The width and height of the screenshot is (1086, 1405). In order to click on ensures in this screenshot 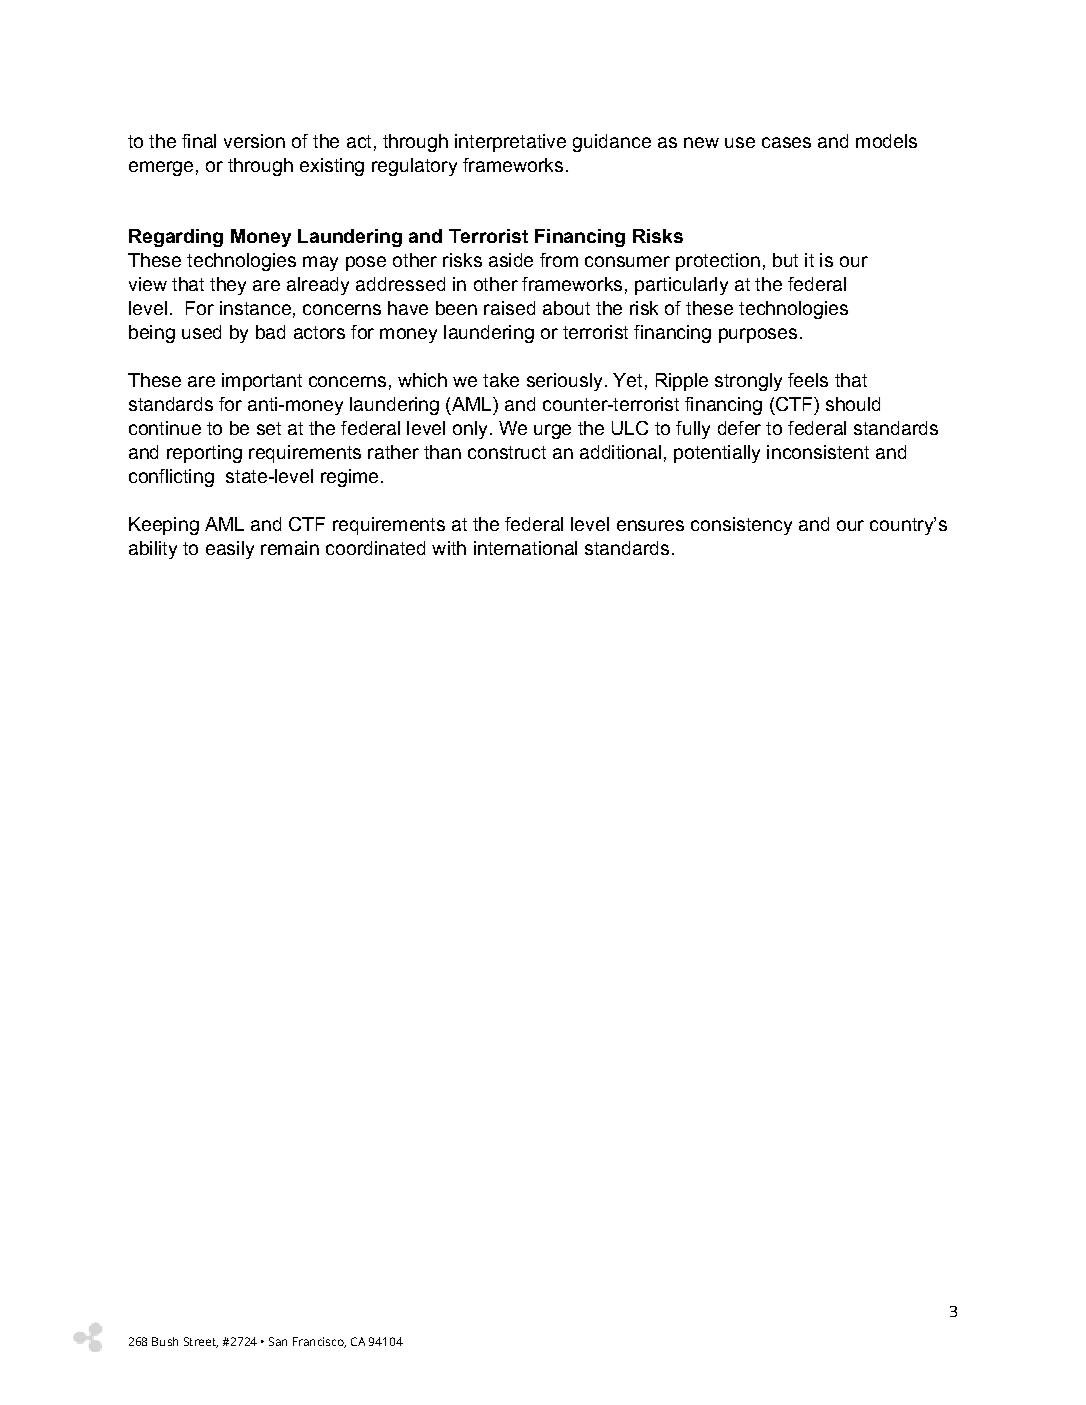, I will do `click(650, 525)`.
